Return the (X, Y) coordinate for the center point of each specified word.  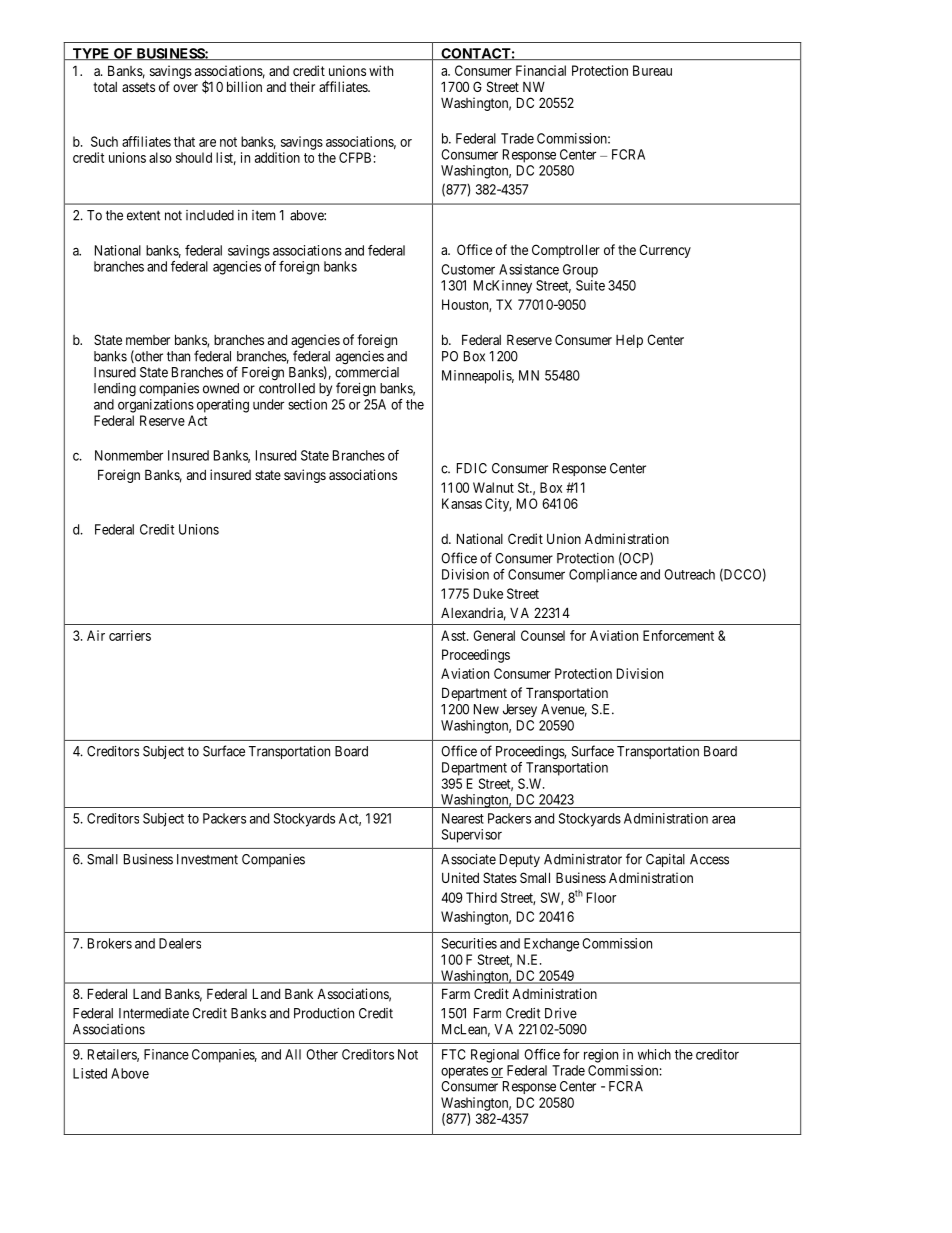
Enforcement (678, 635)
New (486, 709)
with (381, 70)
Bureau (652, 70)
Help (629, 341)
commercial (367, 372)
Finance (166, 1054)
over (185, 88)
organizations (156, 406)
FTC (454, 1054)
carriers (130, 635)
